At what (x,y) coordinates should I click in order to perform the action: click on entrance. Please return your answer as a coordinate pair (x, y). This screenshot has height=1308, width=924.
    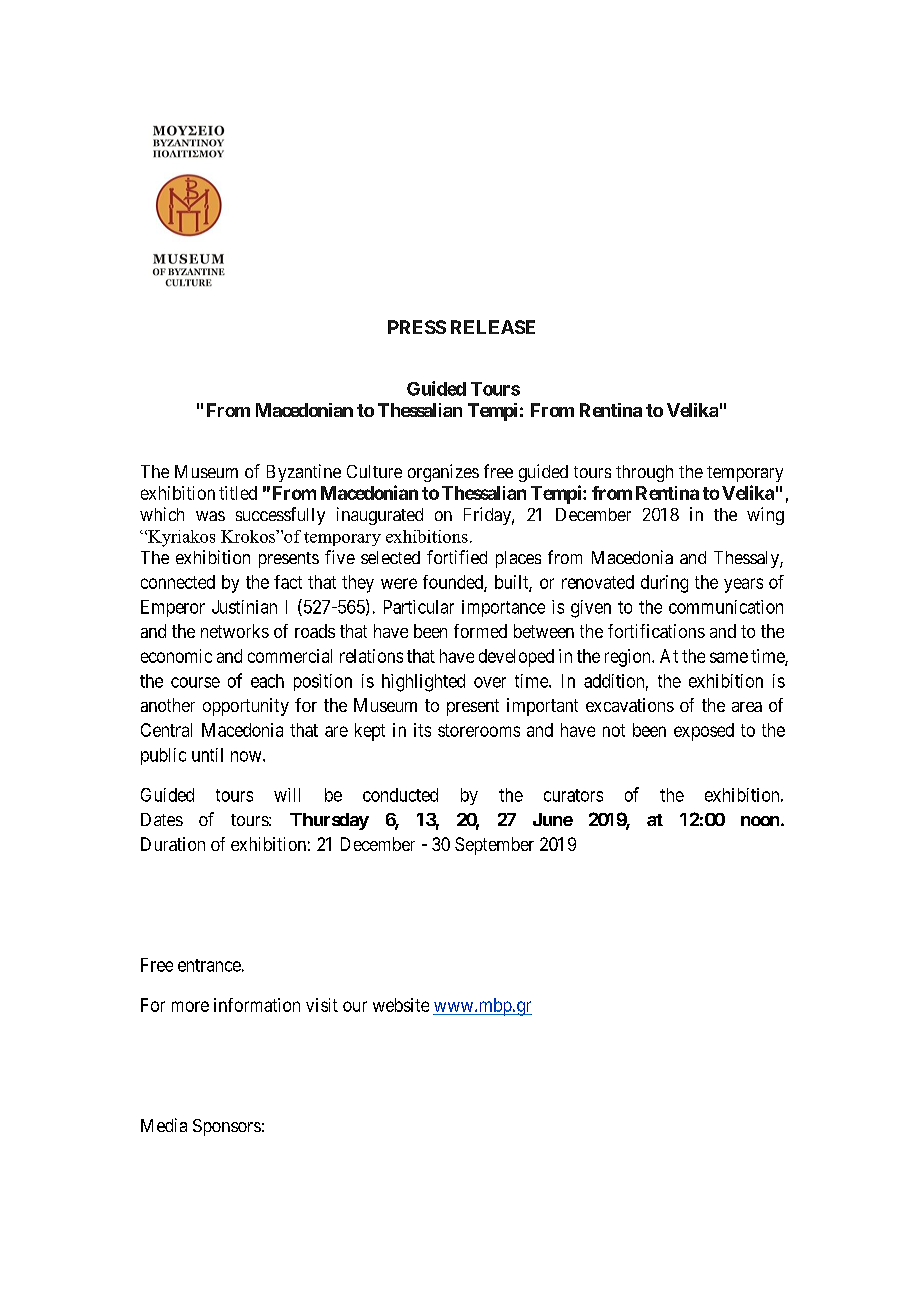
    Looking at the image, I should click on (209, 965).
